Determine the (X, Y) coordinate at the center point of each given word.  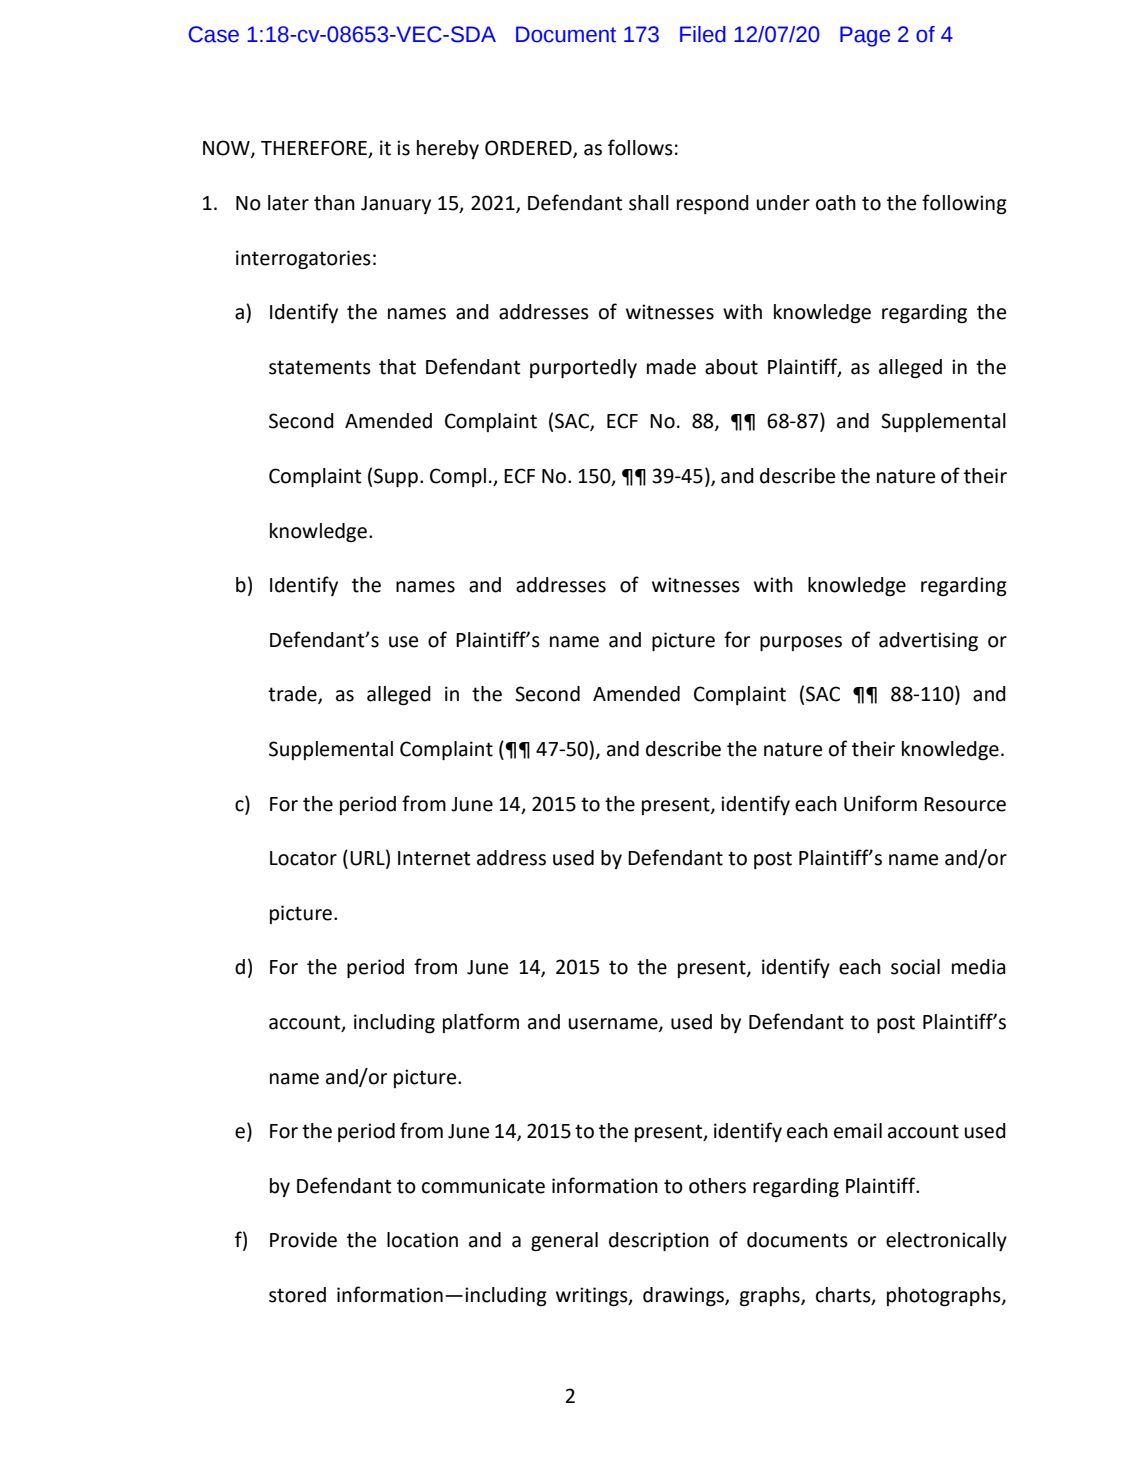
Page (865, 36)
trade (293, 695)
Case (214, 34)
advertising (928, 642)
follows (640, 147)
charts (844, 1296)
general (564, 1242)
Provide (303, 1240)
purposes (801, 643)
